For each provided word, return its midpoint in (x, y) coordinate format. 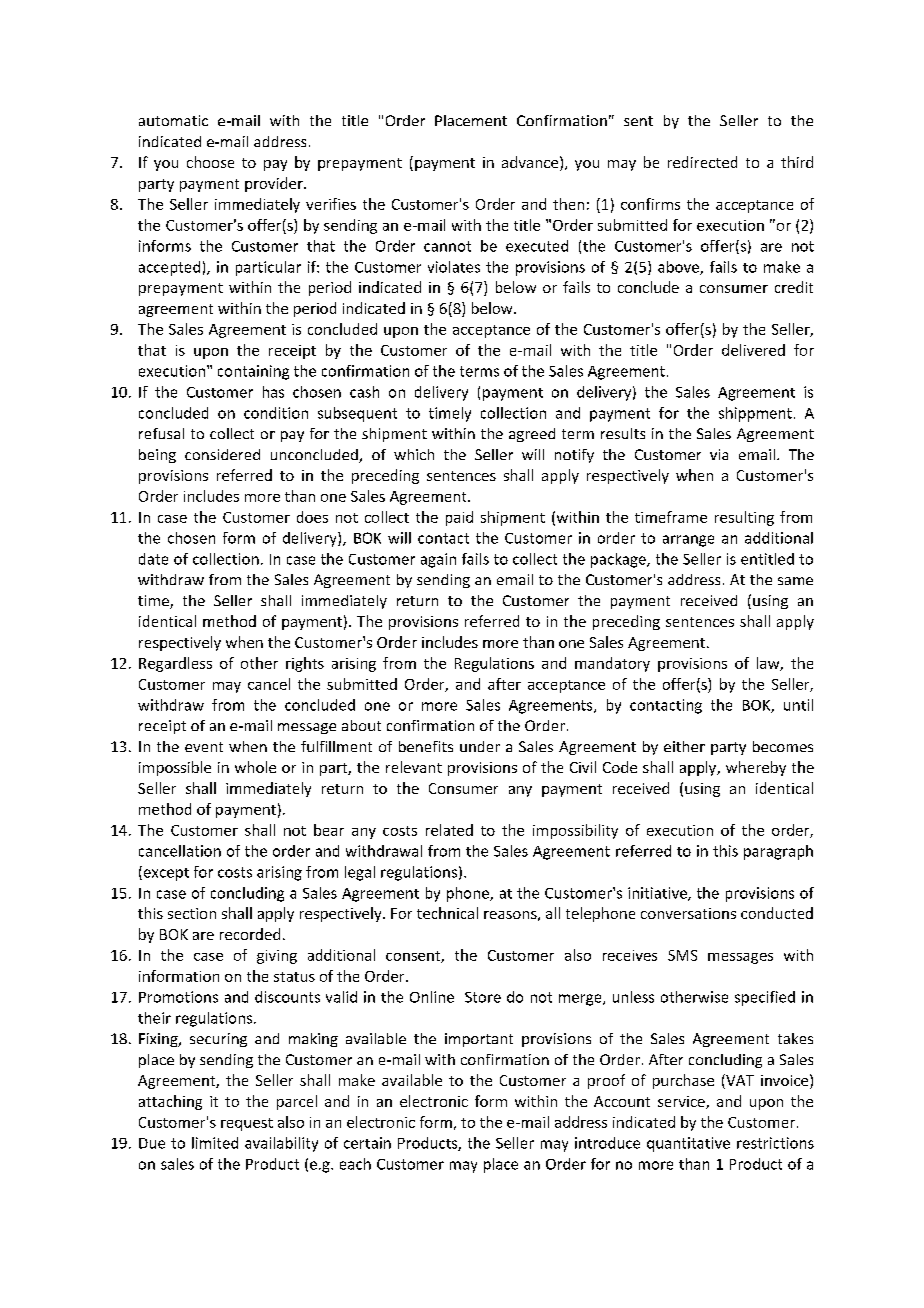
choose (210, 162)
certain (367, 1143)
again (438, 560)
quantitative (688, 1144)
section (192, 913)
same (795, 581)
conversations (688, 913)
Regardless (175, 664)
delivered (753, 350)
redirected (702, 162)
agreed (532, 435)
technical (447, 913)
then (568, 204)
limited (215, 1143)
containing (253, 372)
